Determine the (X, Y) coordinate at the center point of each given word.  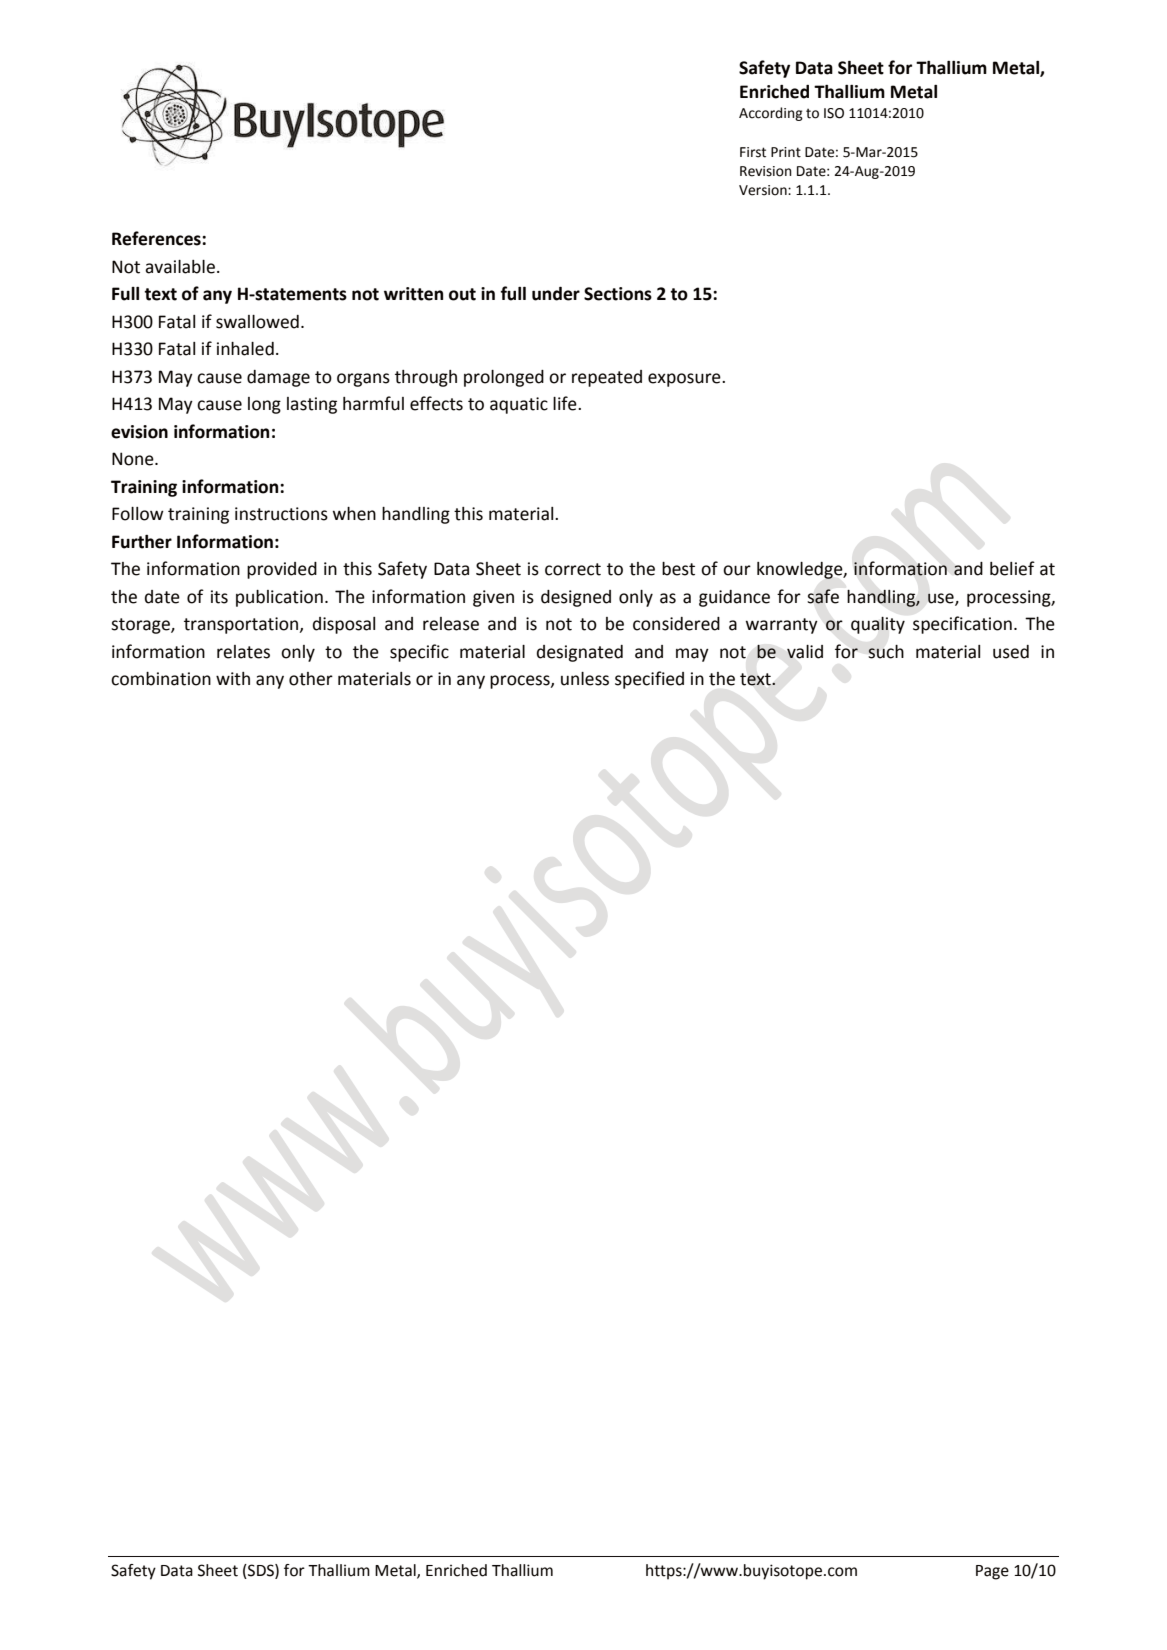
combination (161, 679)
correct (573, 569)
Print (786, 152)
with (233, 679)
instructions (281, 514)
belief (1012, 568)
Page (992, 1572)
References (157, 238)
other (311, 679)
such (886, 652)
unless (585, 679)
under (556, 293)
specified (649, 680)
